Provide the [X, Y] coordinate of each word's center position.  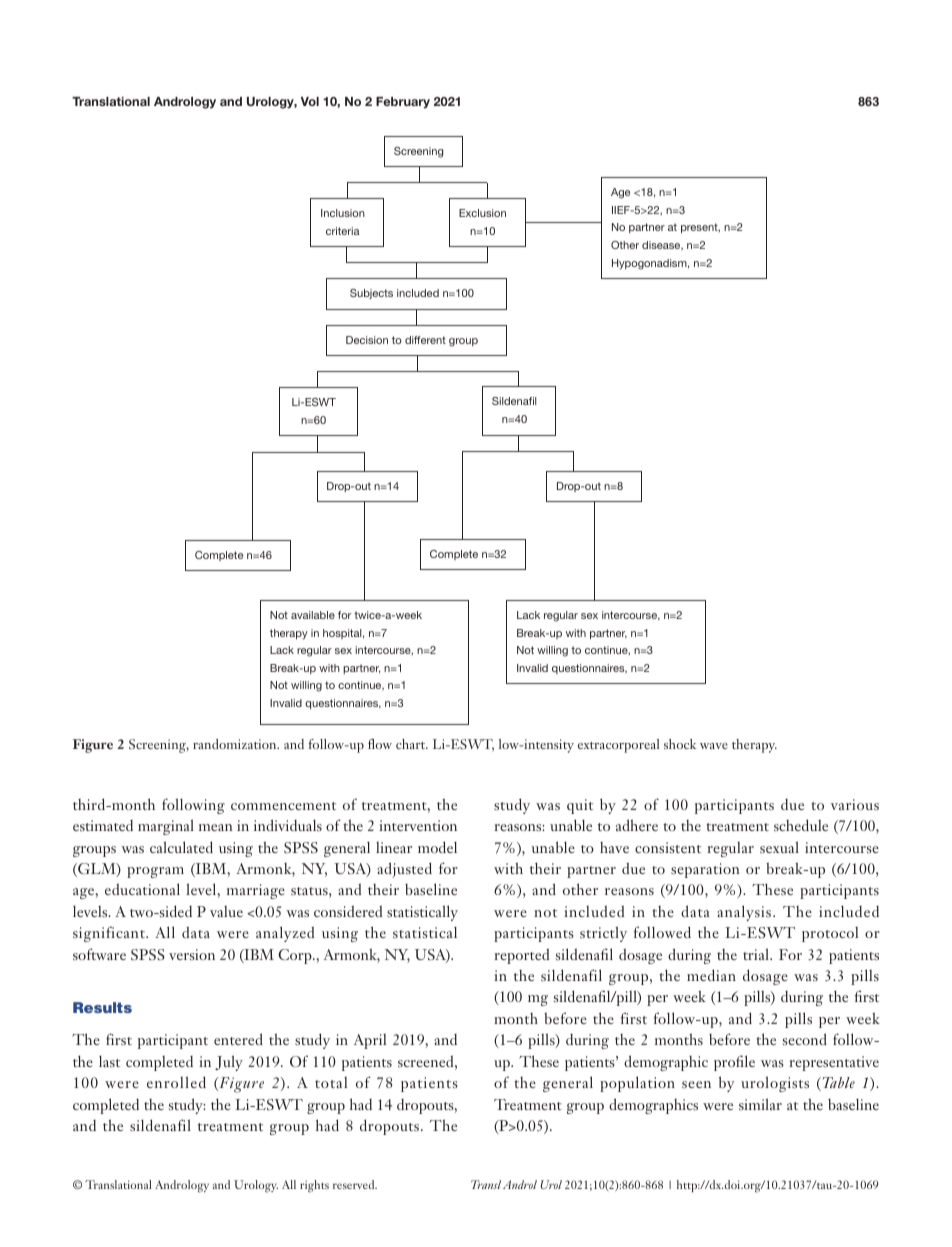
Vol [310, 101]
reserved [355, 1184]
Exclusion [482, 213]
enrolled [176, 1082]
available [313, 615]
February [403, 103]
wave [714, 746]
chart [412, 744]
